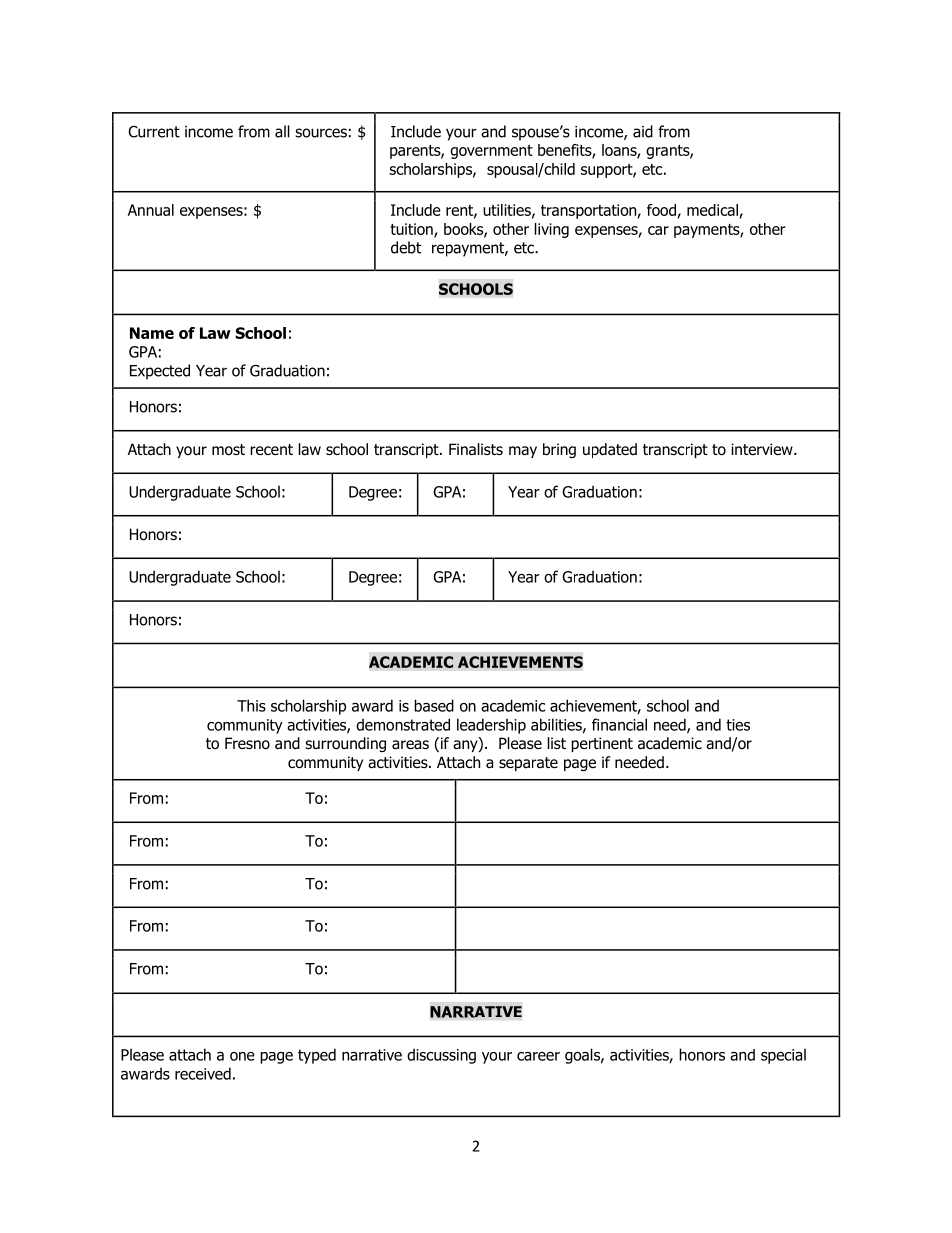 This screenshot has width=952, height=1233. I want to click on may, so click(523, 452).
